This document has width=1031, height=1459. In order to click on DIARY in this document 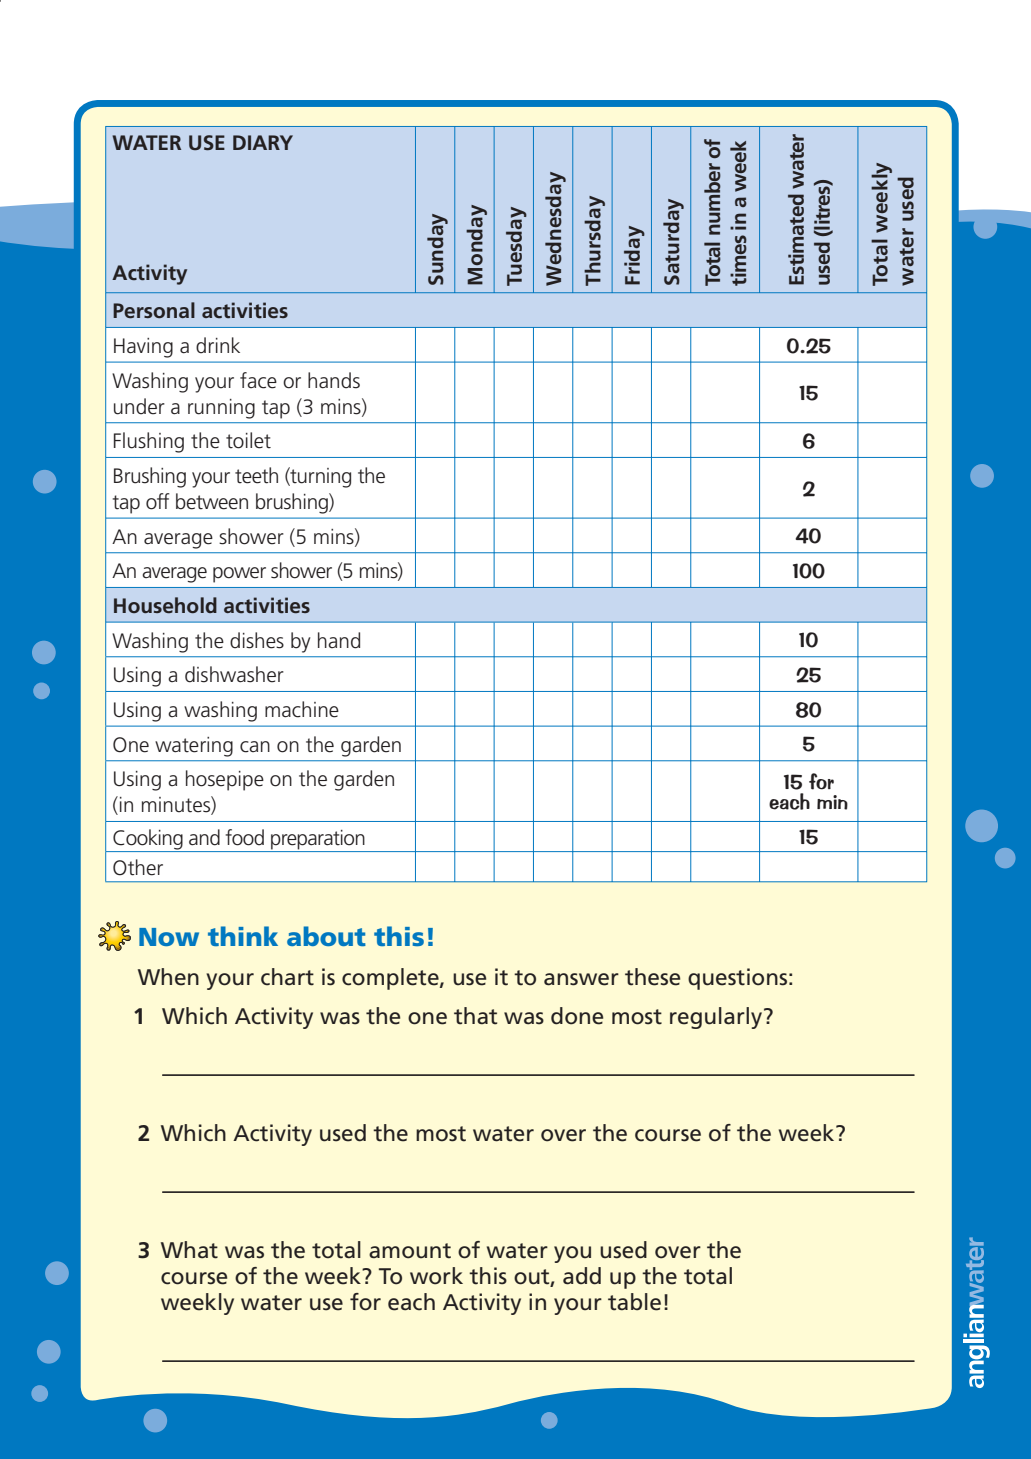, I will do `click(263, 142)`.
